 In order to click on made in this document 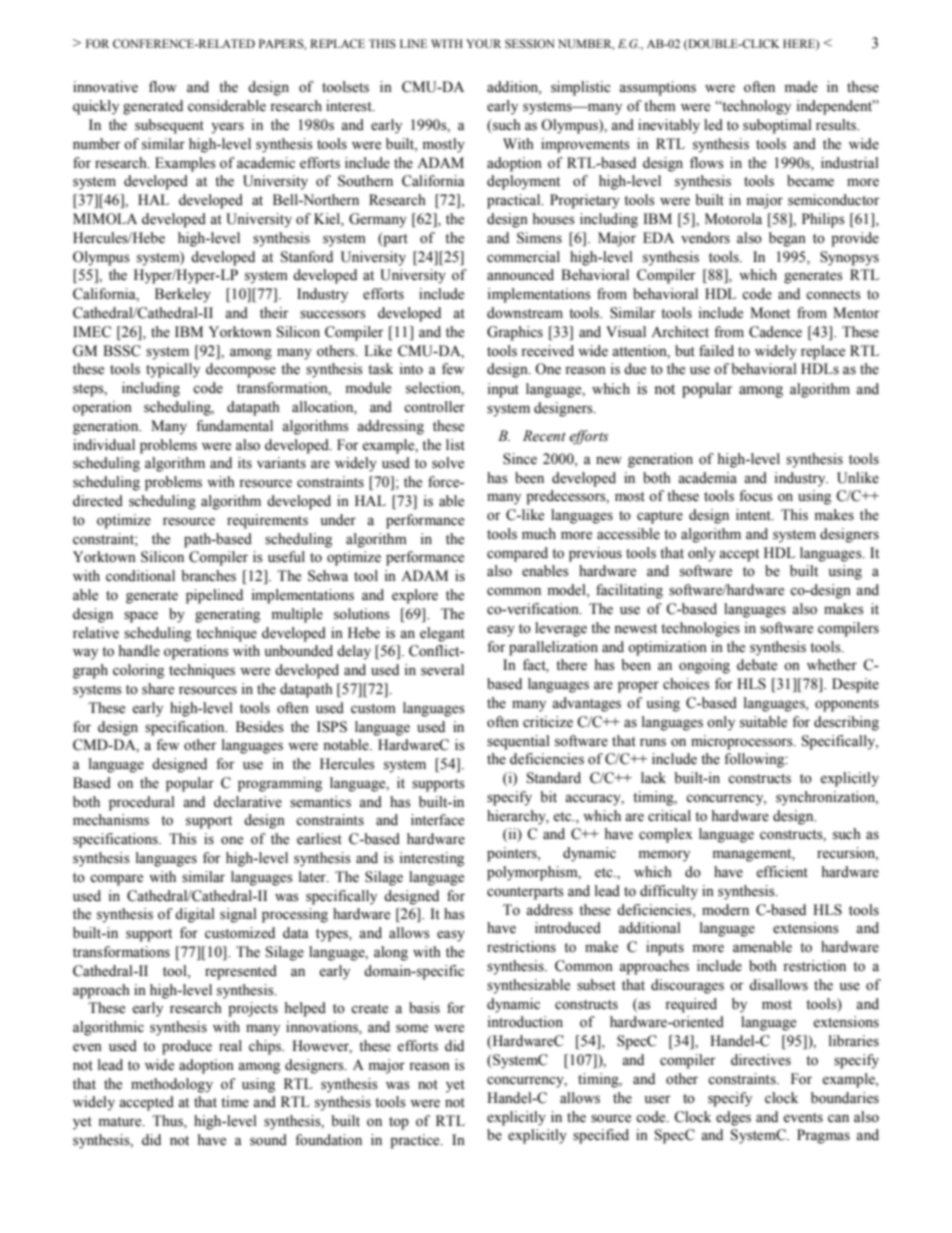, I will do `click(801, 87)`.
